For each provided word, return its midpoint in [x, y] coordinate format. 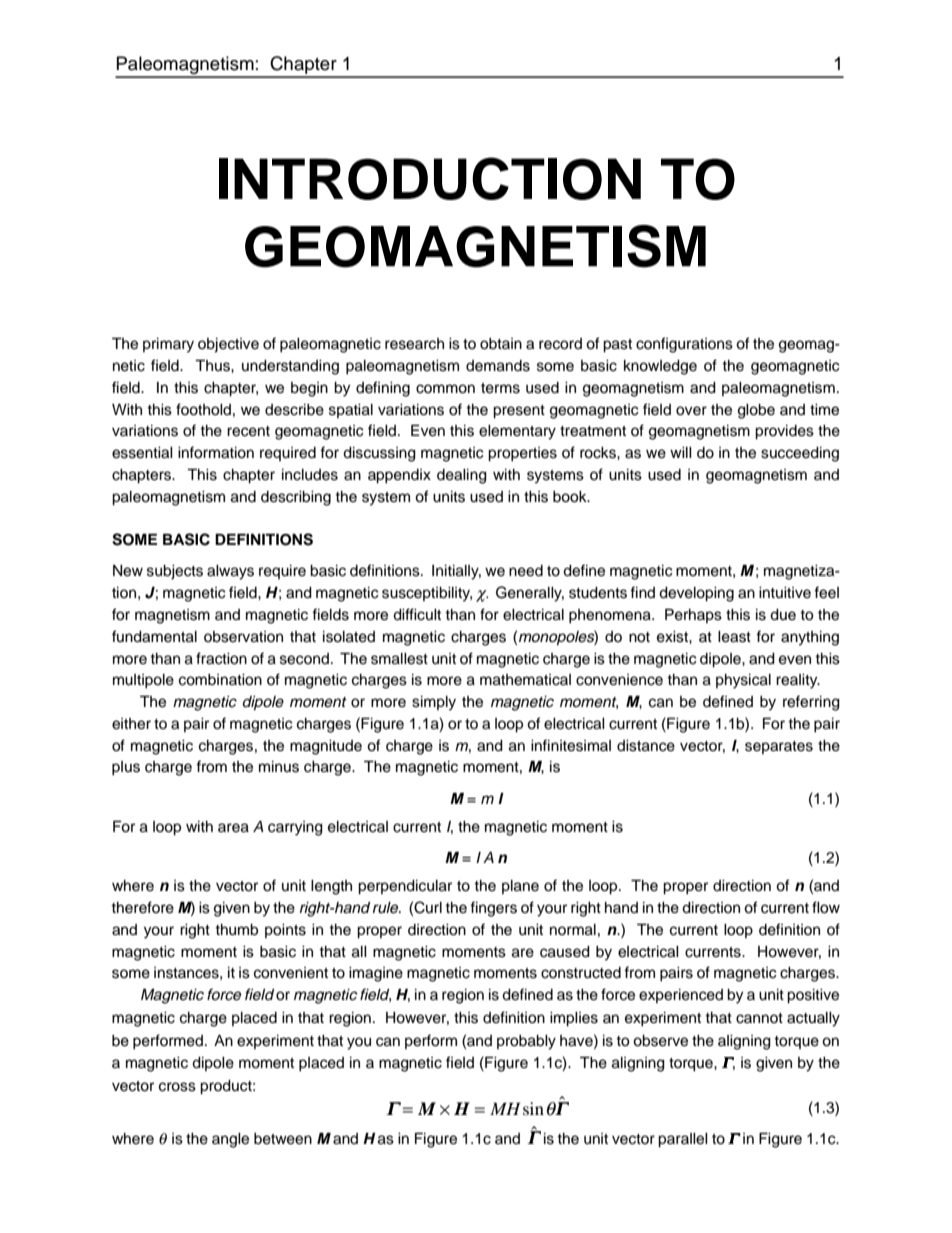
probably [526, 1042]
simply [434, 703]
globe [756, 411]
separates [779, 747]
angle [230, 1140]
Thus [213, 365]
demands [498, 366]
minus [279, 767]
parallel [683, 1140]
